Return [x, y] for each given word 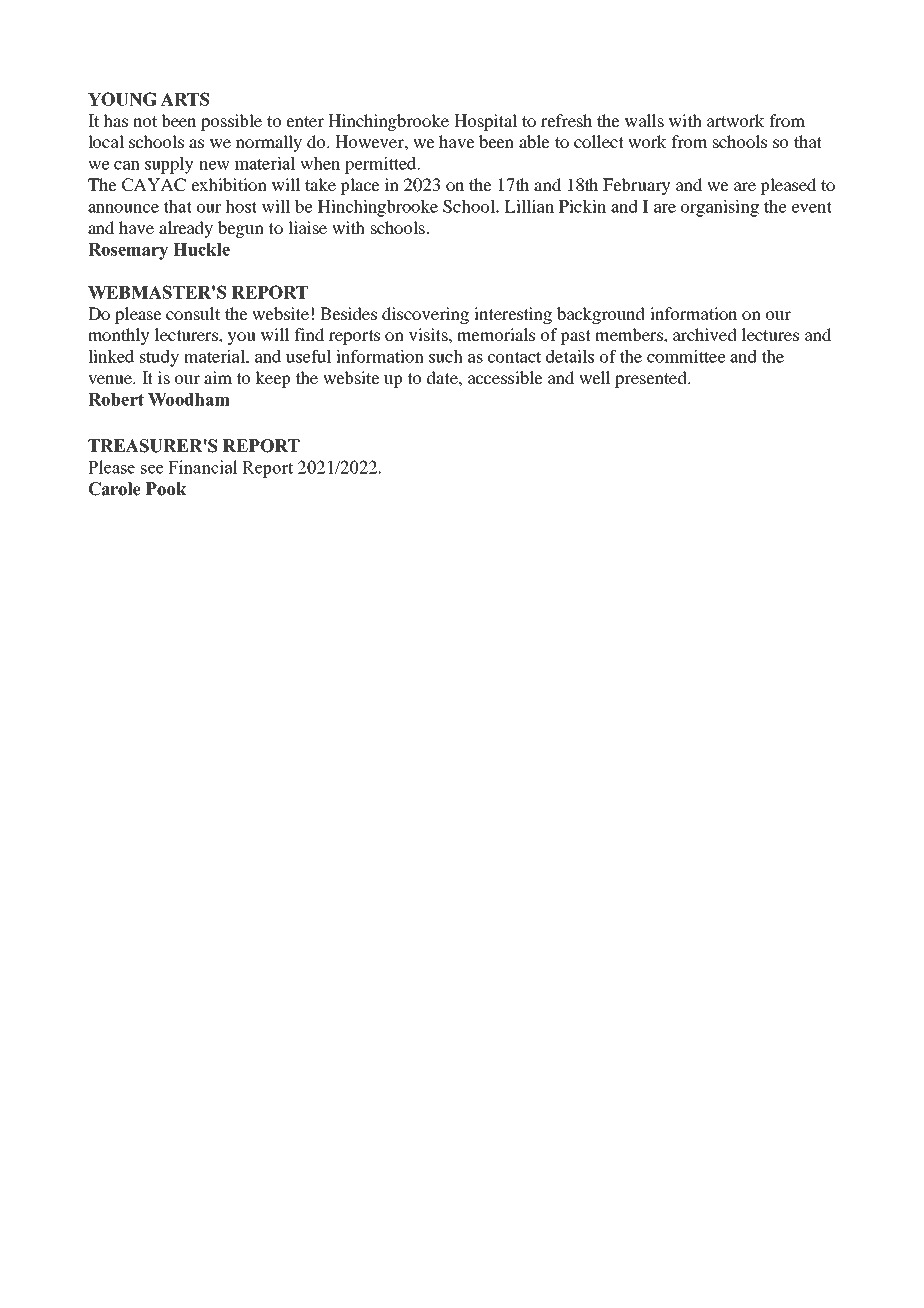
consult [193, 313]
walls [644, 120]
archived [705, 334]
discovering [425, 315]
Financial [203, 467]
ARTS [184, 99]
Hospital [485, 122]
